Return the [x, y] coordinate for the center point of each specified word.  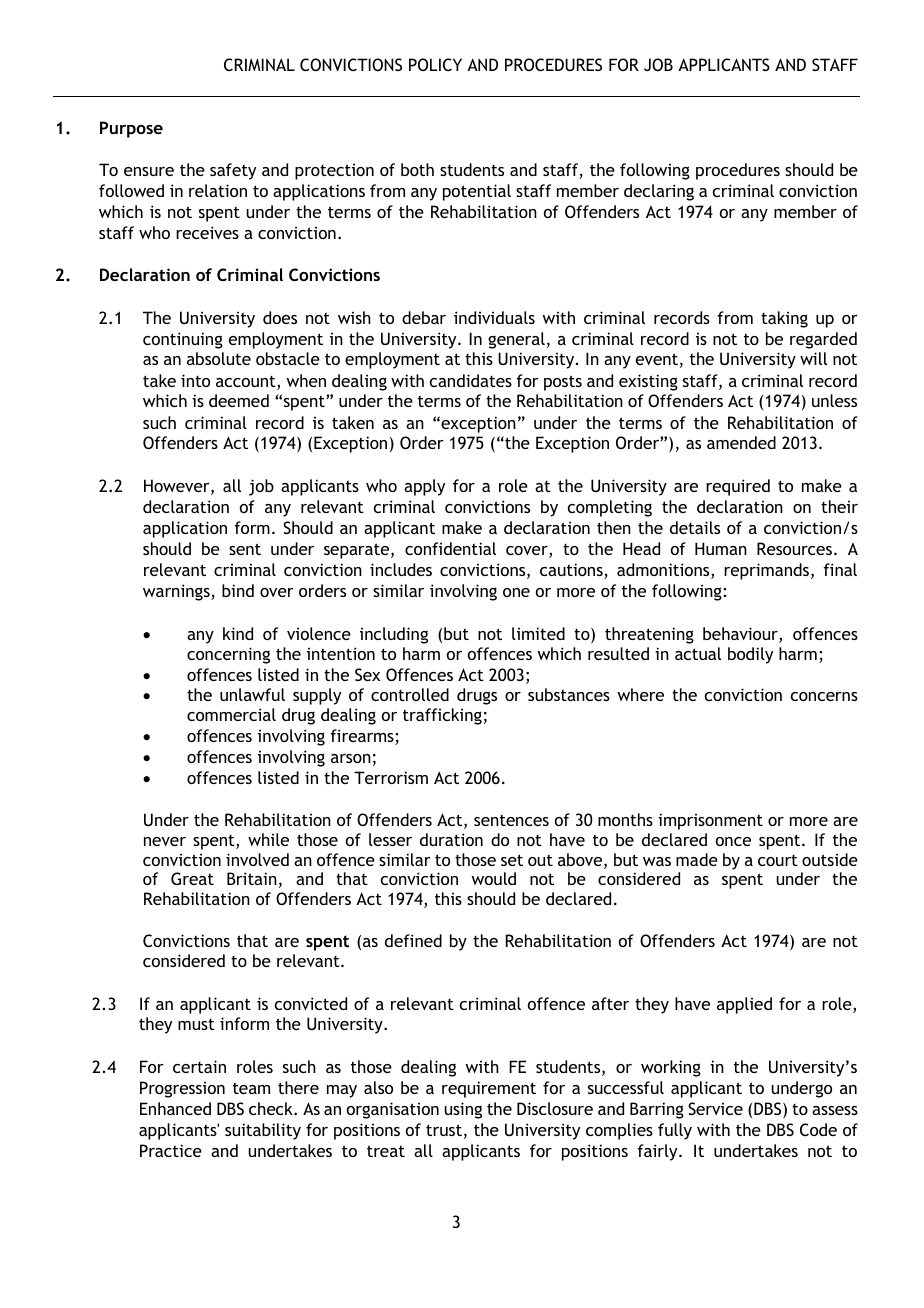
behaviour [741, 635]
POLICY [435, 64]
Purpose [131, 129]
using [463, 1110]
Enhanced [175, 1108]
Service [715, 1108]
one [516, 592]
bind [238, 590]
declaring [659, 192]
